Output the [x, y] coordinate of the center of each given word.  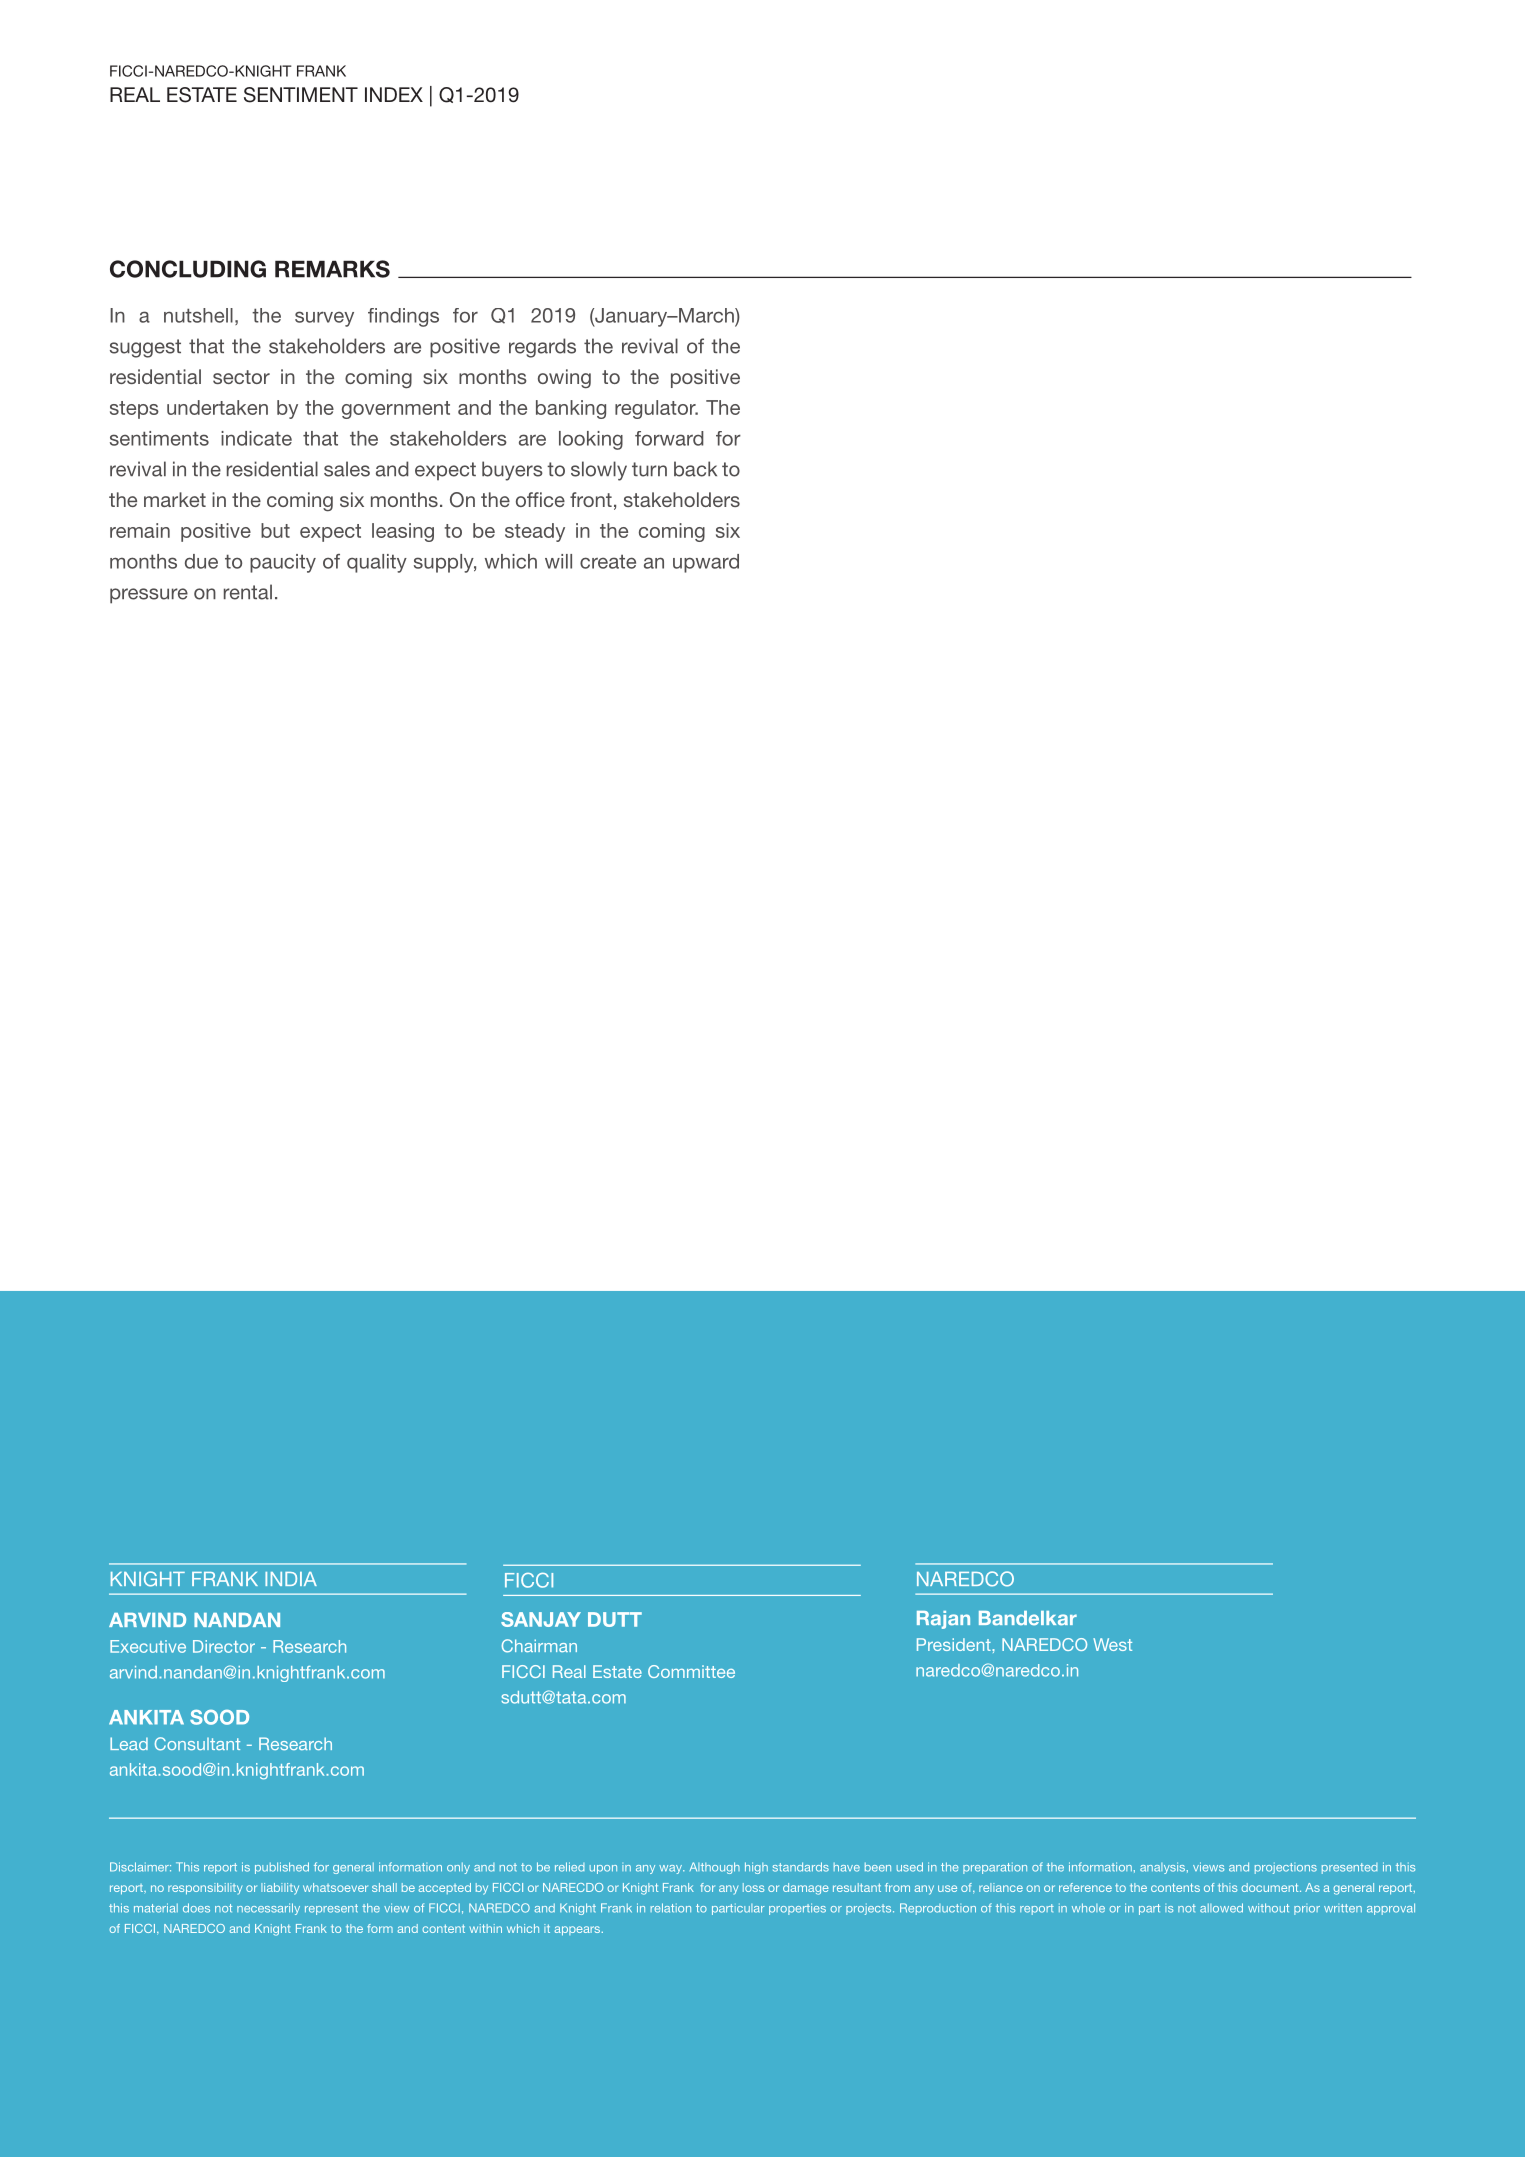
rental [248, 592]
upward [706, 563]
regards [542, 348]
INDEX [394, 94]
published [282, 1868]
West [1112, 1644]
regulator [656, 409]
